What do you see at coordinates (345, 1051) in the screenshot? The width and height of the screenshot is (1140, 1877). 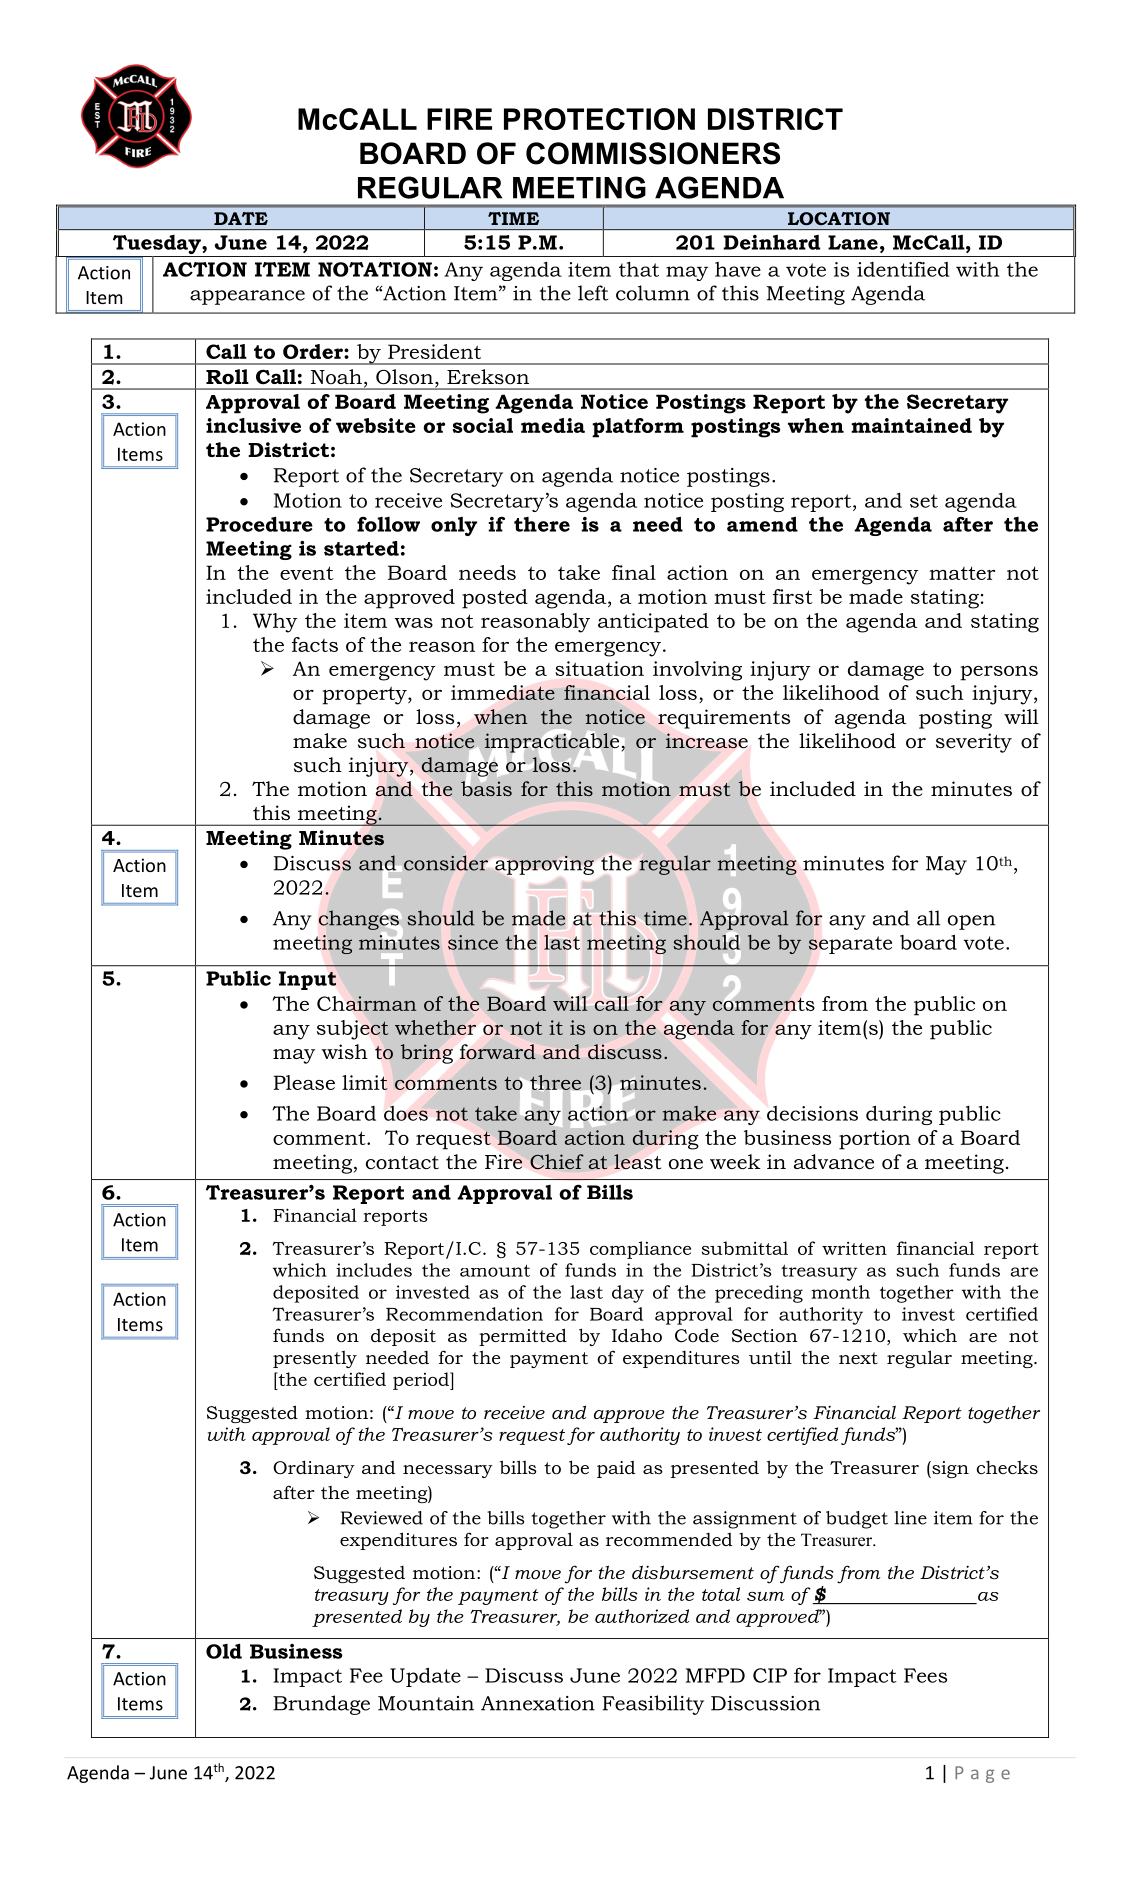 I see `wish` at bounding box center [345, 1051].
